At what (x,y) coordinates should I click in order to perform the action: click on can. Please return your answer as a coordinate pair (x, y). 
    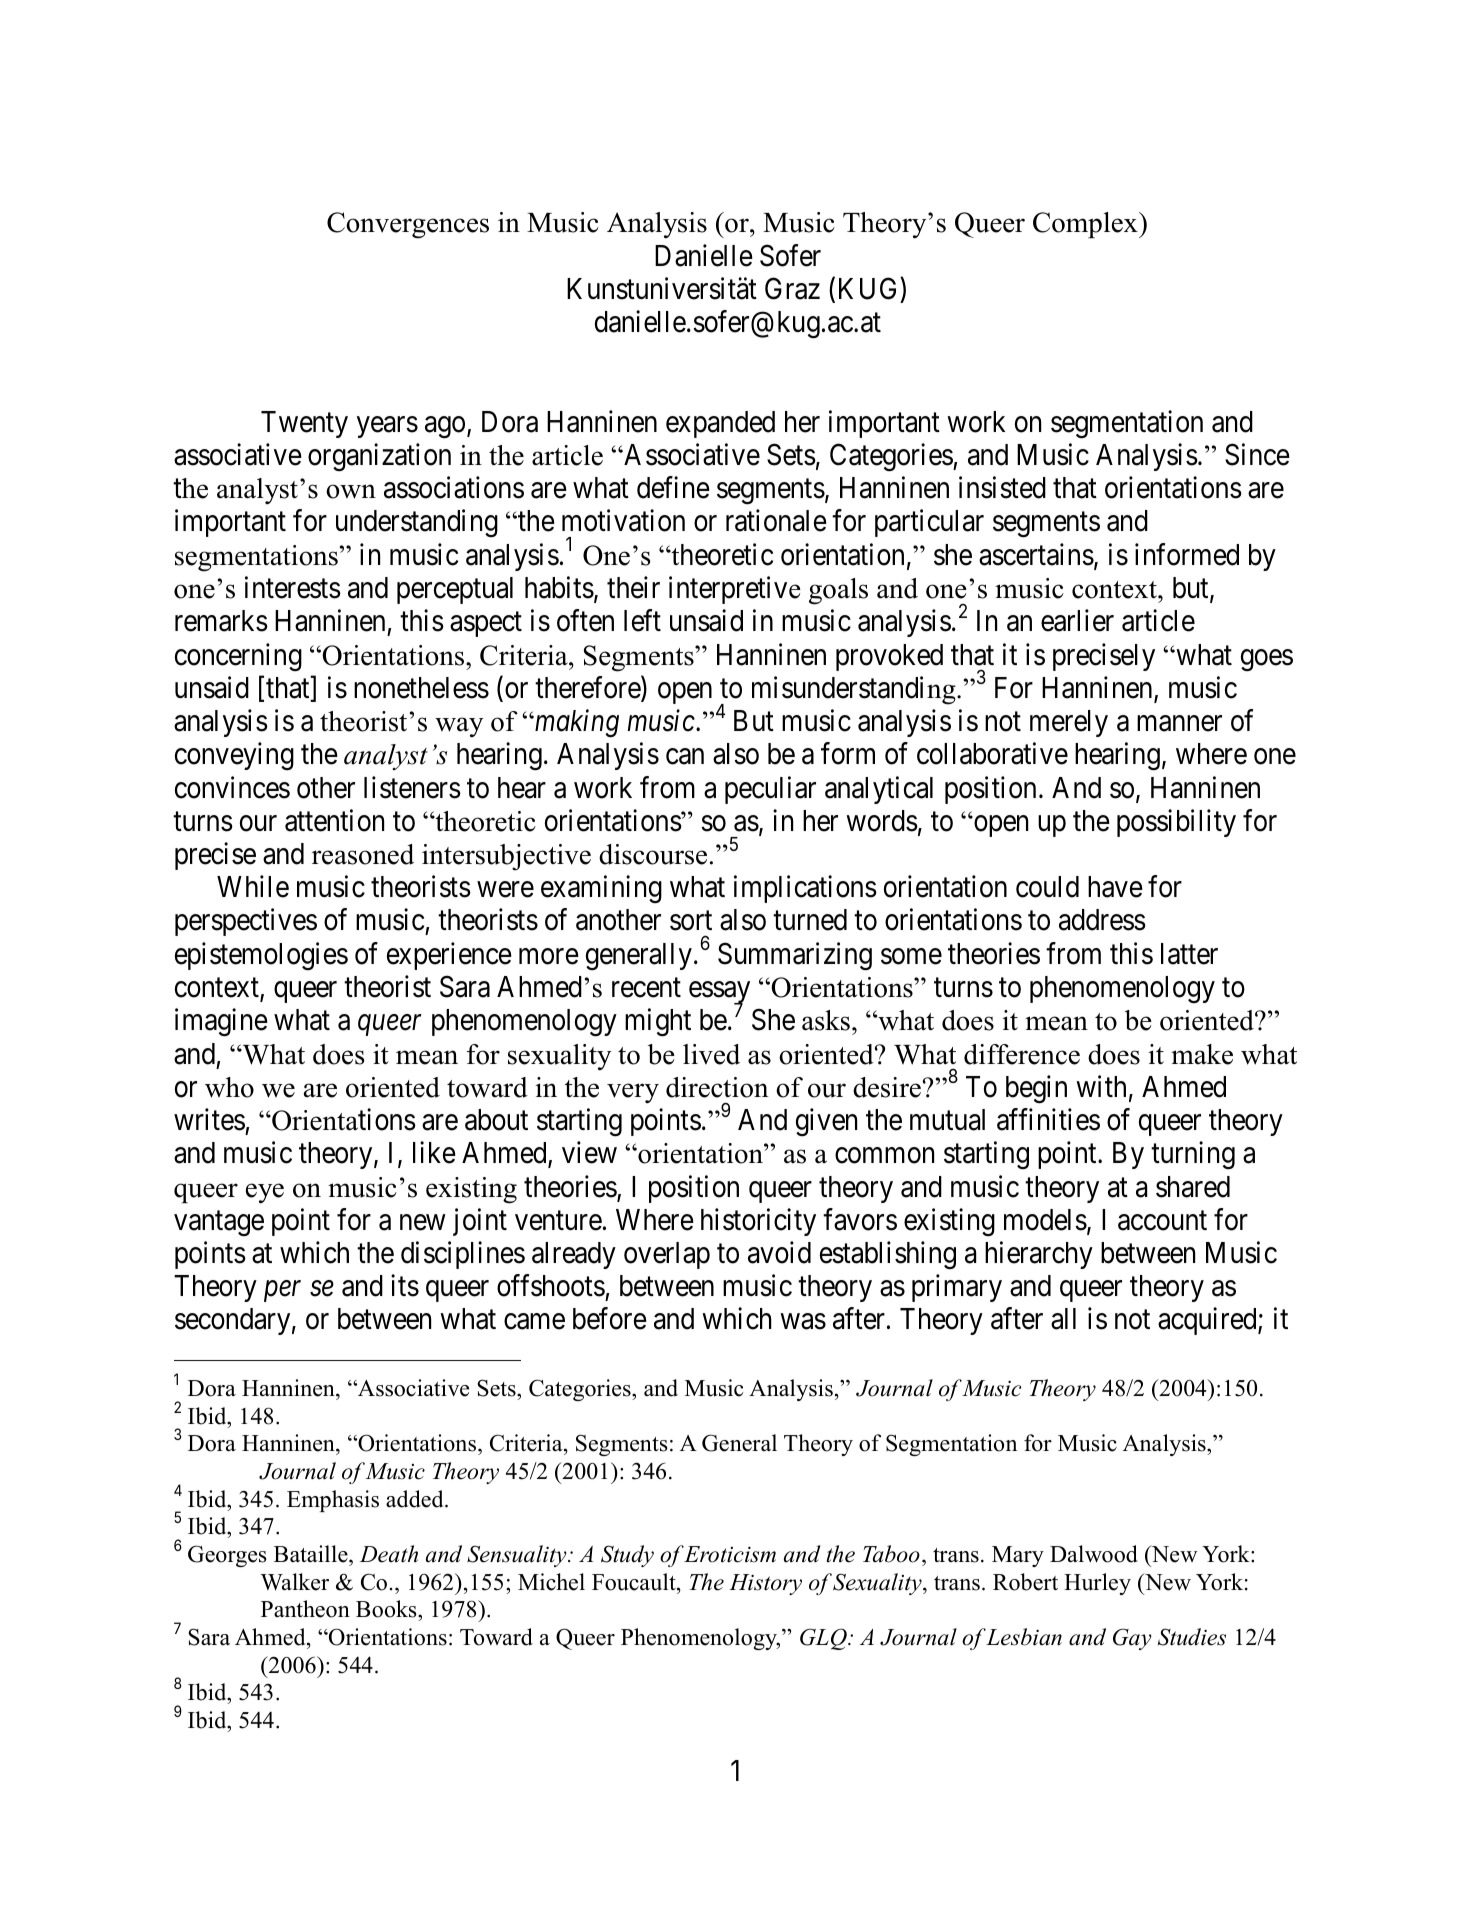
    Looking at the image, I should click on (685, 757).
